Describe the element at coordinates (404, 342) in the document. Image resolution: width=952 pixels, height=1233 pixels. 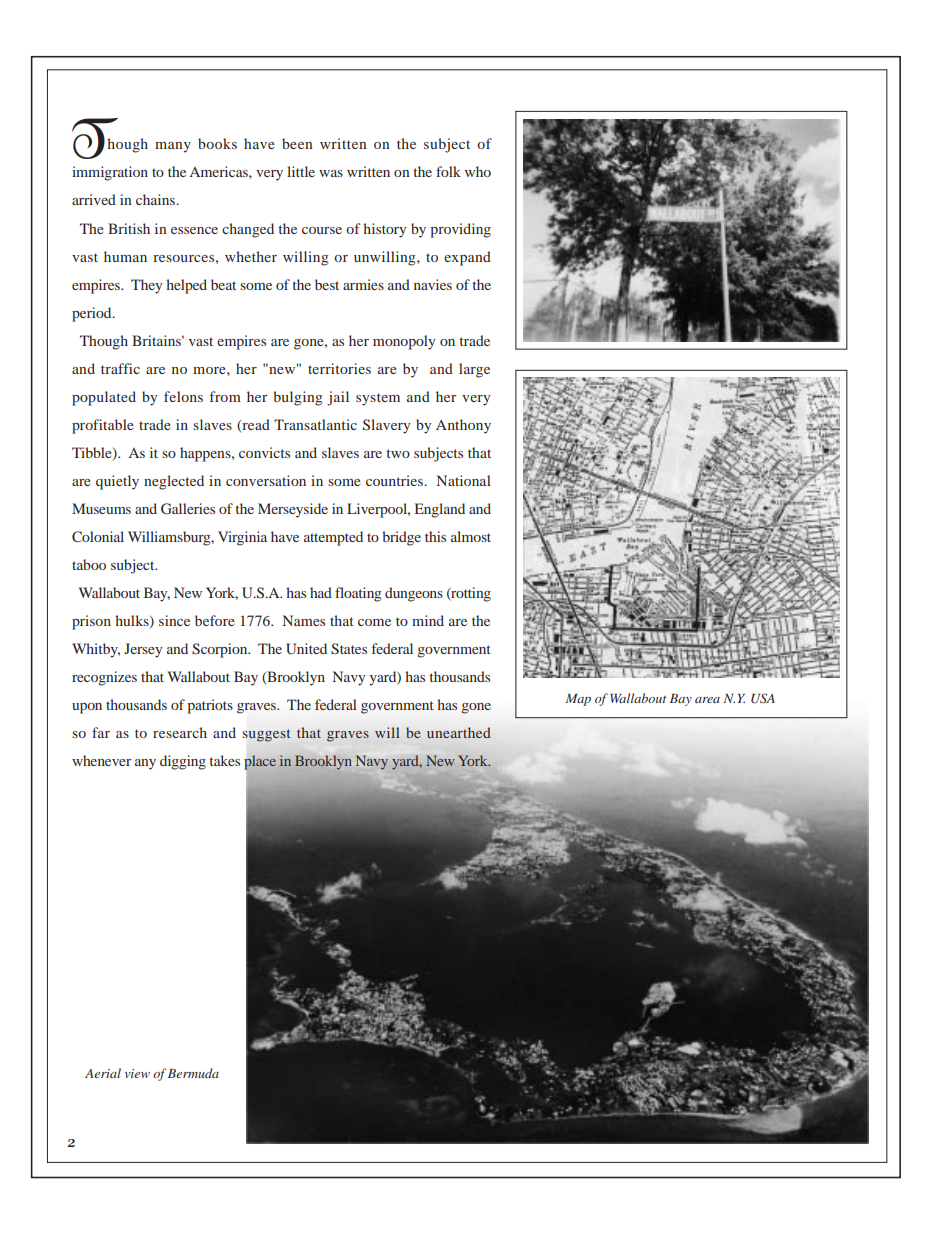
I see `monopoly` at that location.
